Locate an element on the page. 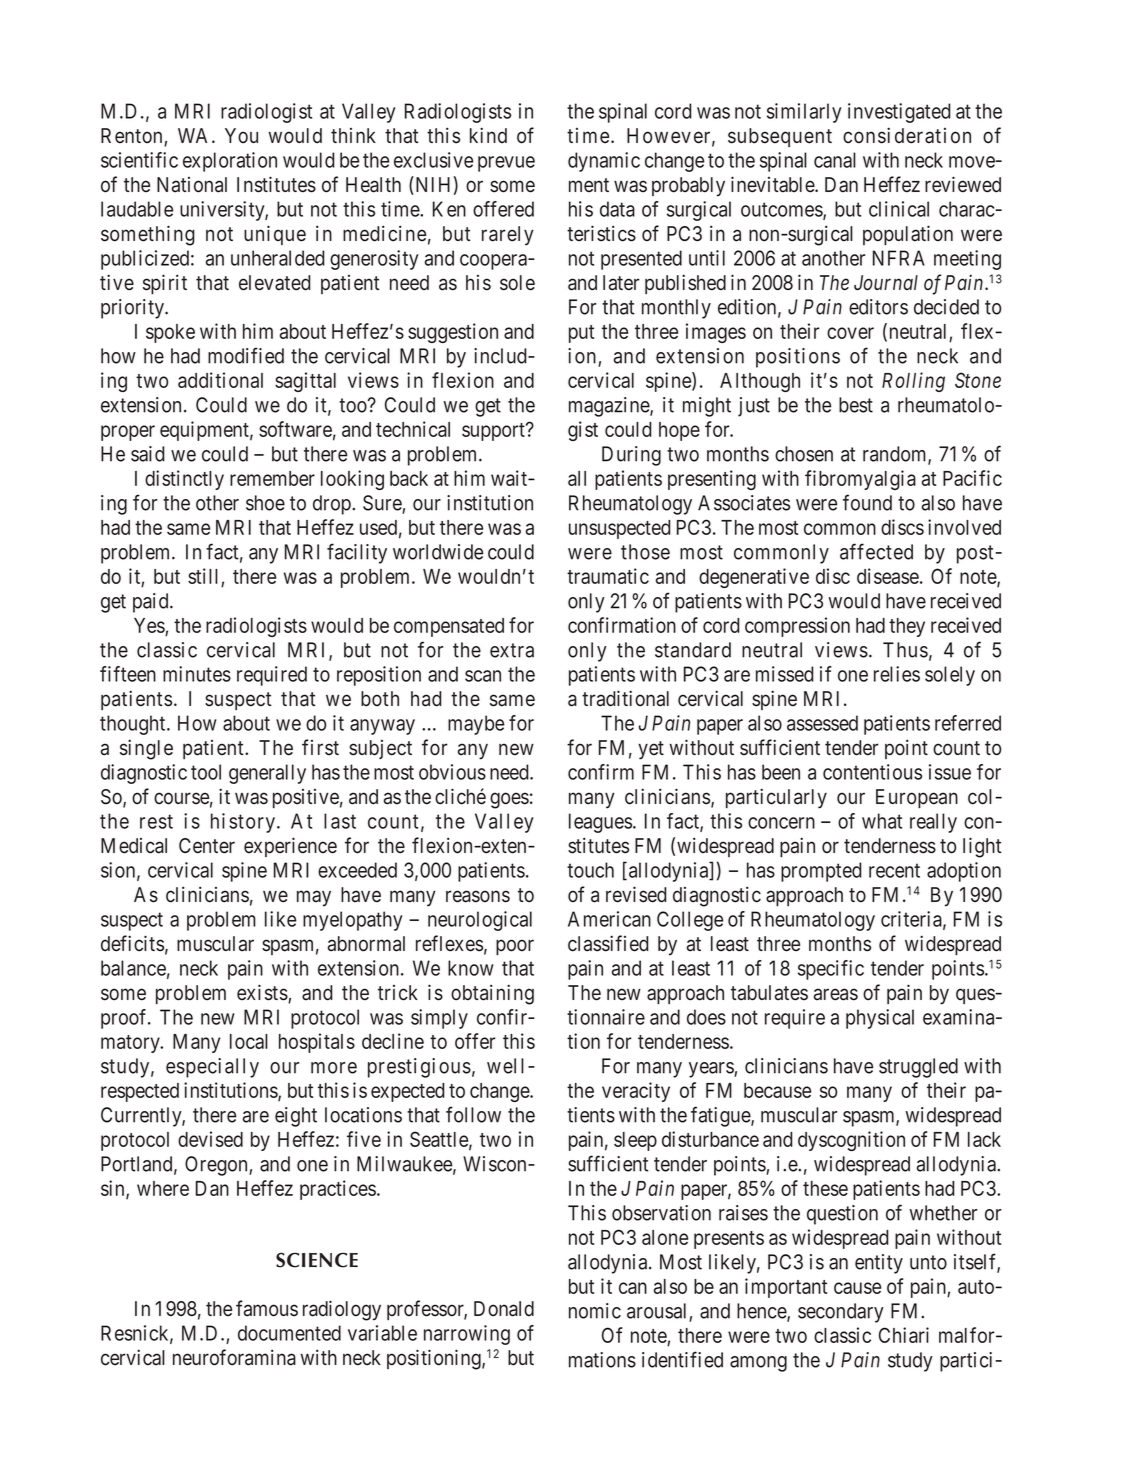  random is located at coordinates (896, 455).
